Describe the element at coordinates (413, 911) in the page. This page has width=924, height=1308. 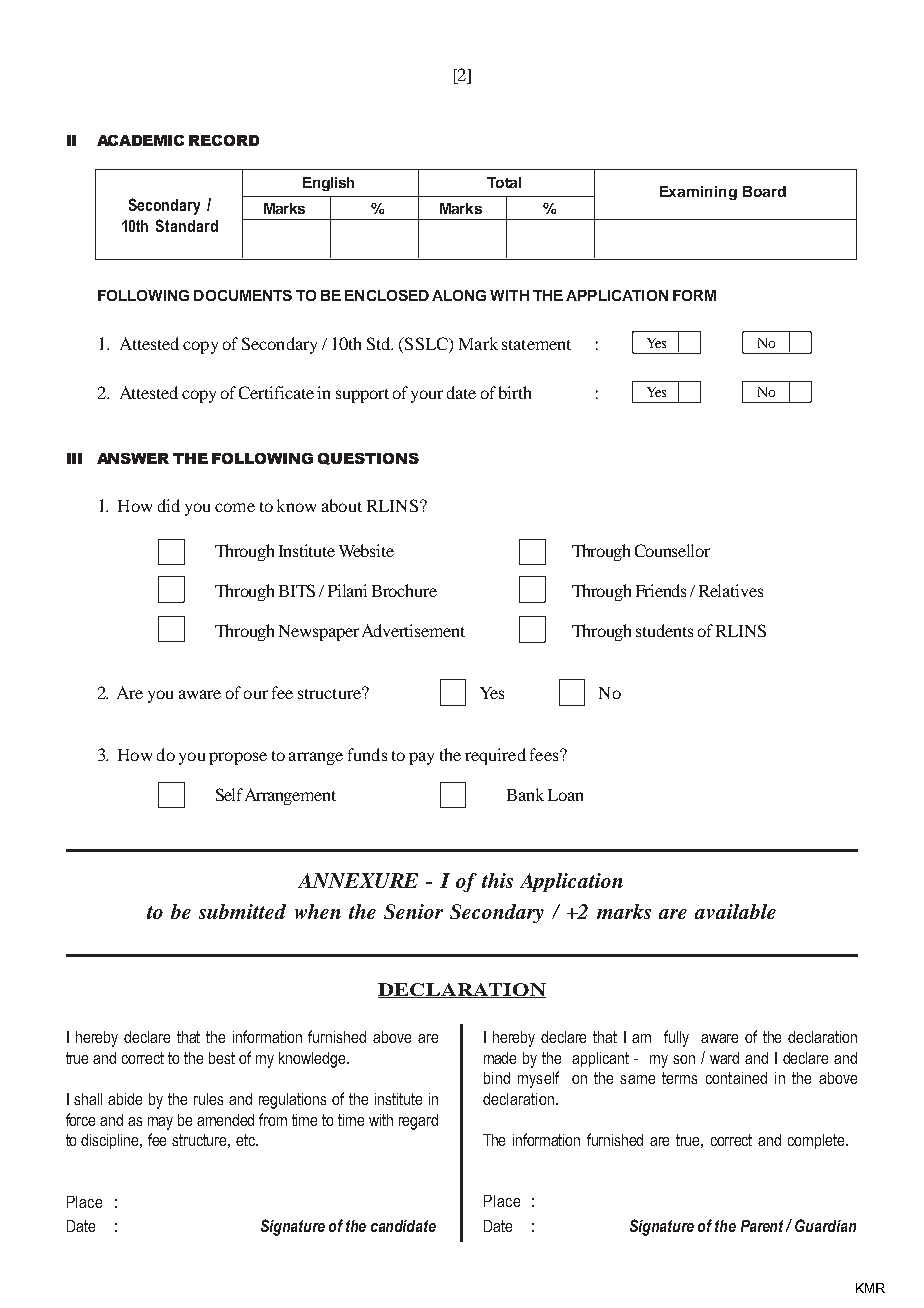
I see `Senior` at that location.
